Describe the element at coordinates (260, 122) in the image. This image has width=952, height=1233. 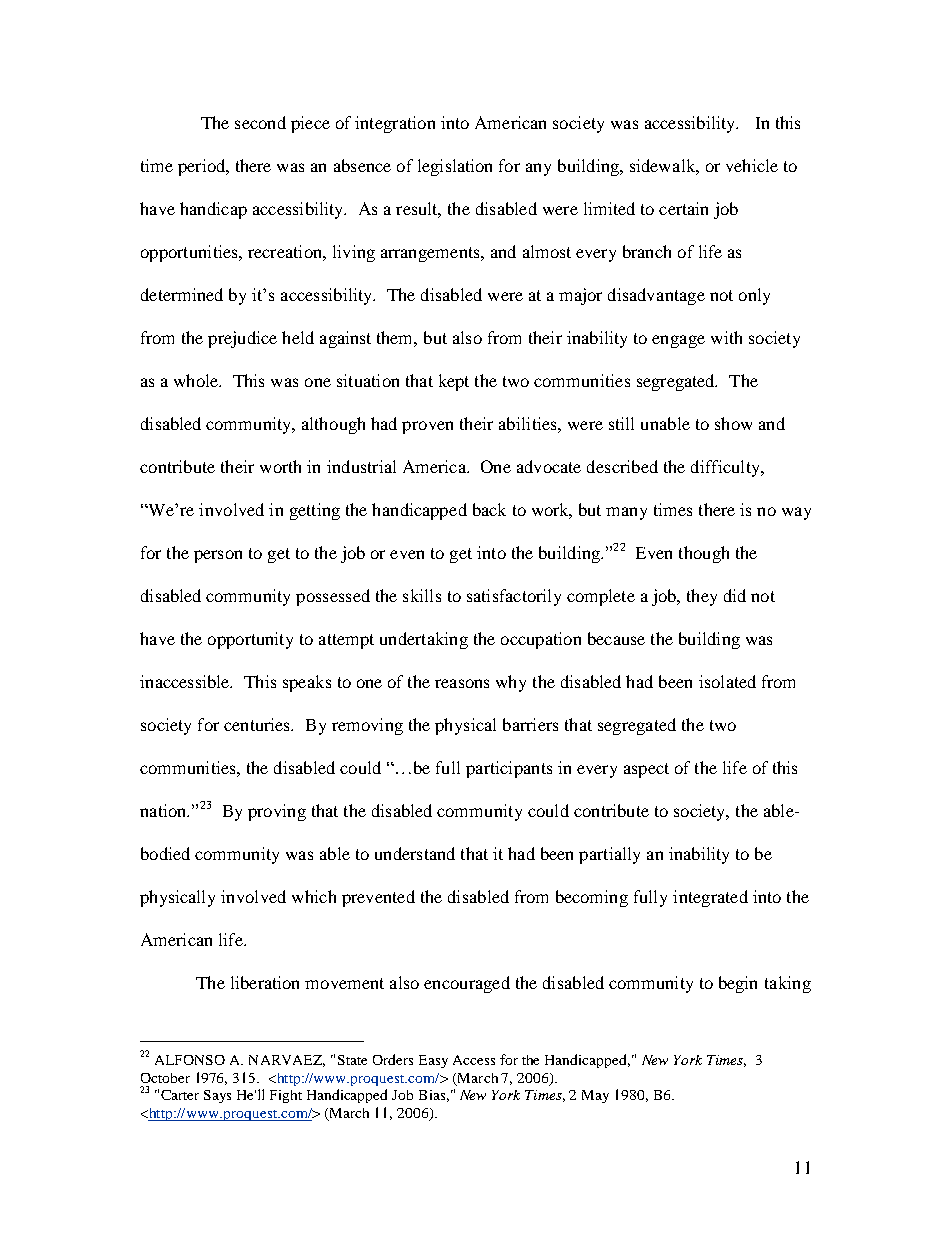
I see `second` at that location.
